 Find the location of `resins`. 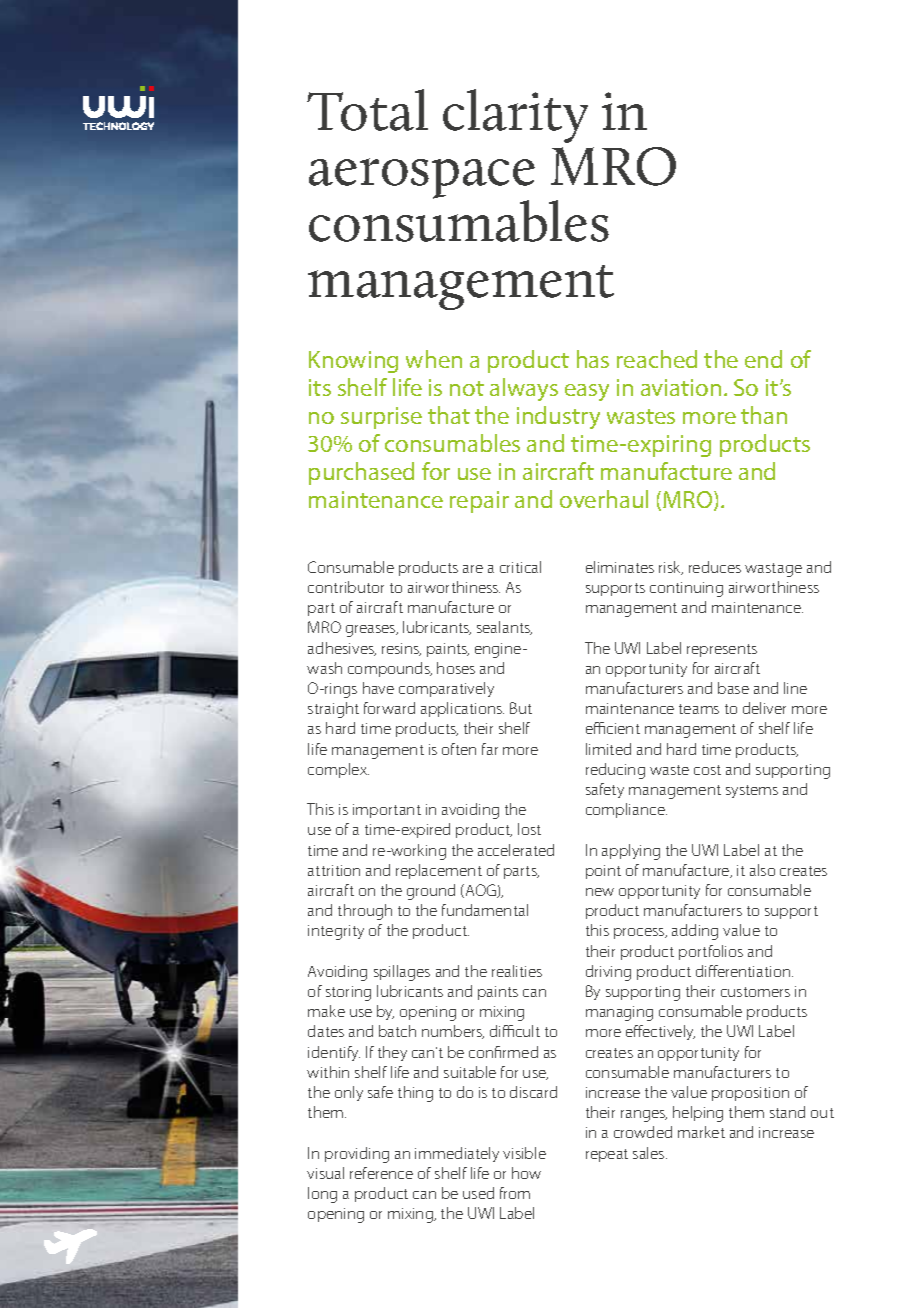

resins is located at coordinates (401, 649).
